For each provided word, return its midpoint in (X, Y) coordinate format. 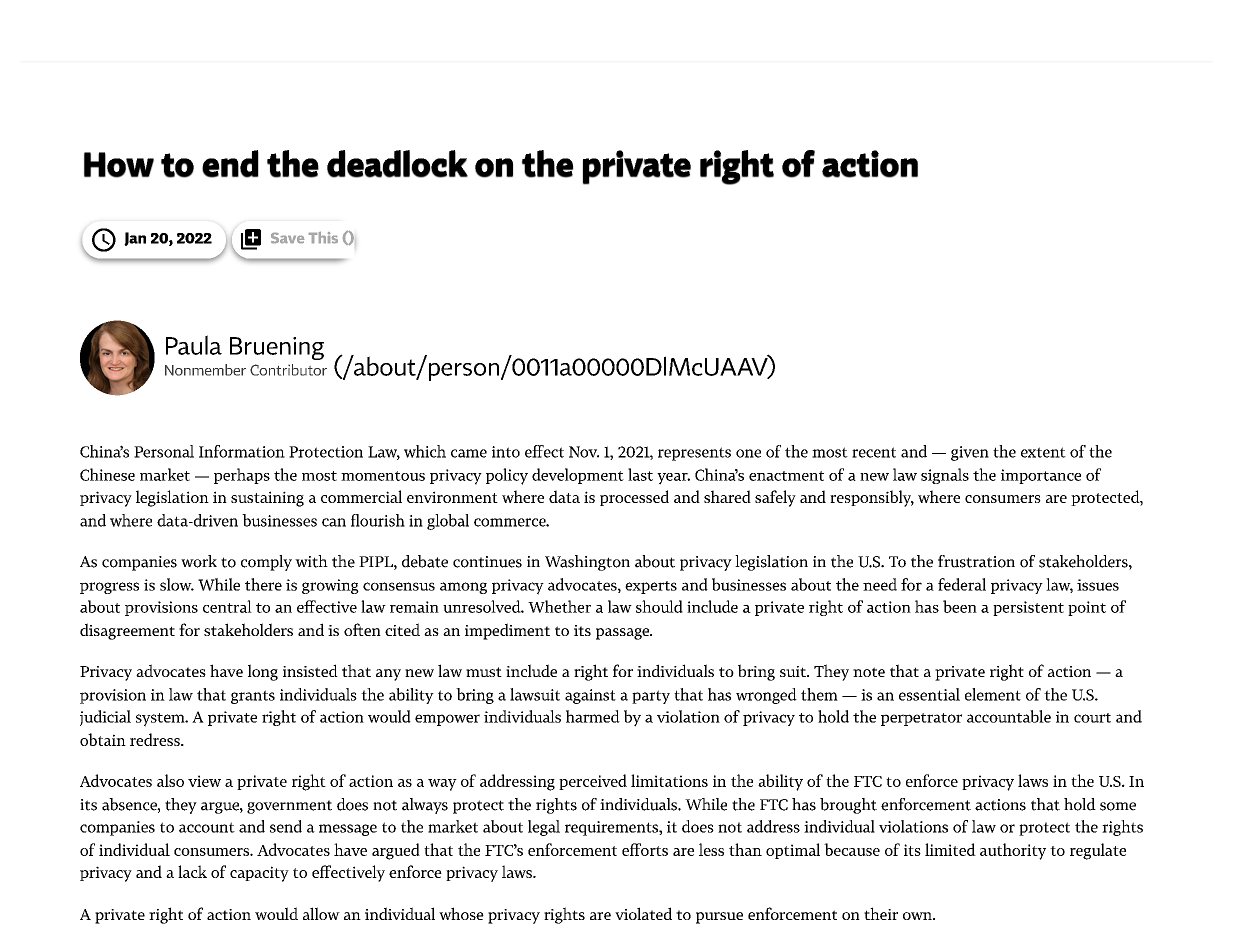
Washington (587, 563)
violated (643, 913)
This (323, 237)
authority (1013, 851)
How (119, 165)
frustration (976, 561)
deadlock (397, 164)
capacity (259, 874)
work (199, 561)
